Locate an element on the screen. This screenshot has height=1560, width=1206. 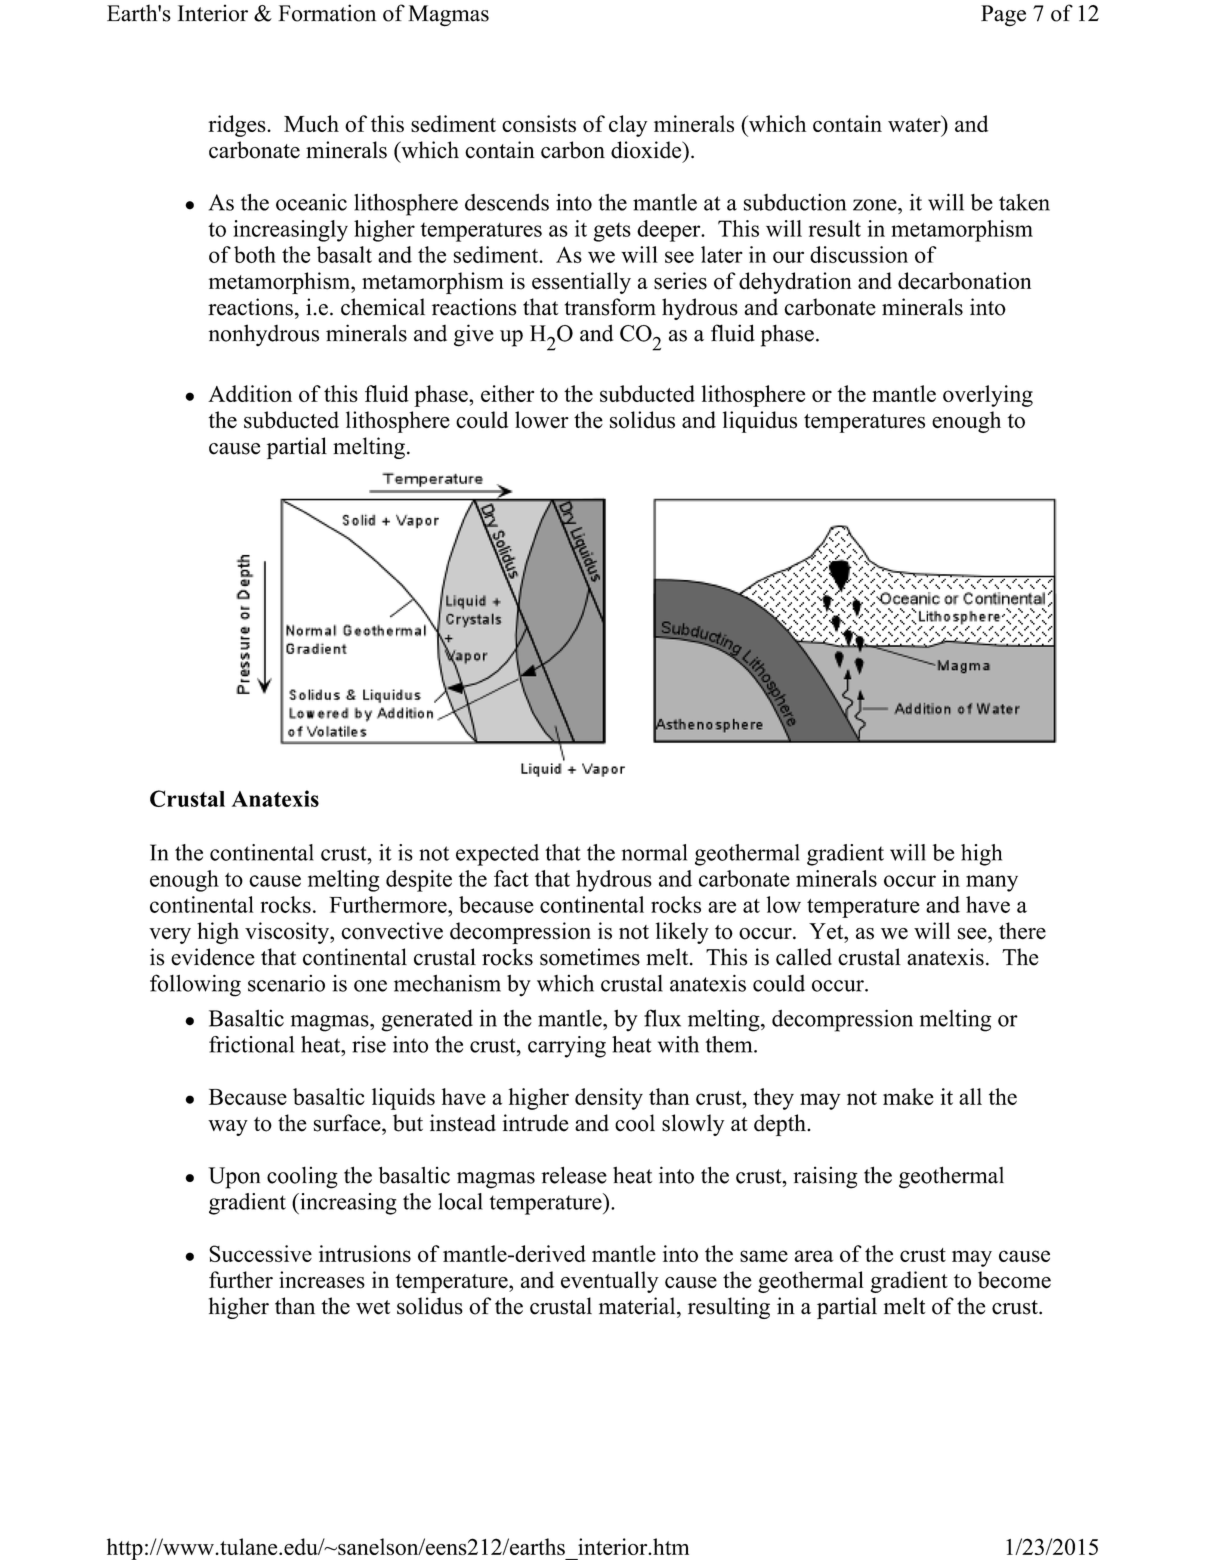
frictional is located at coordinates (251, 1044).
